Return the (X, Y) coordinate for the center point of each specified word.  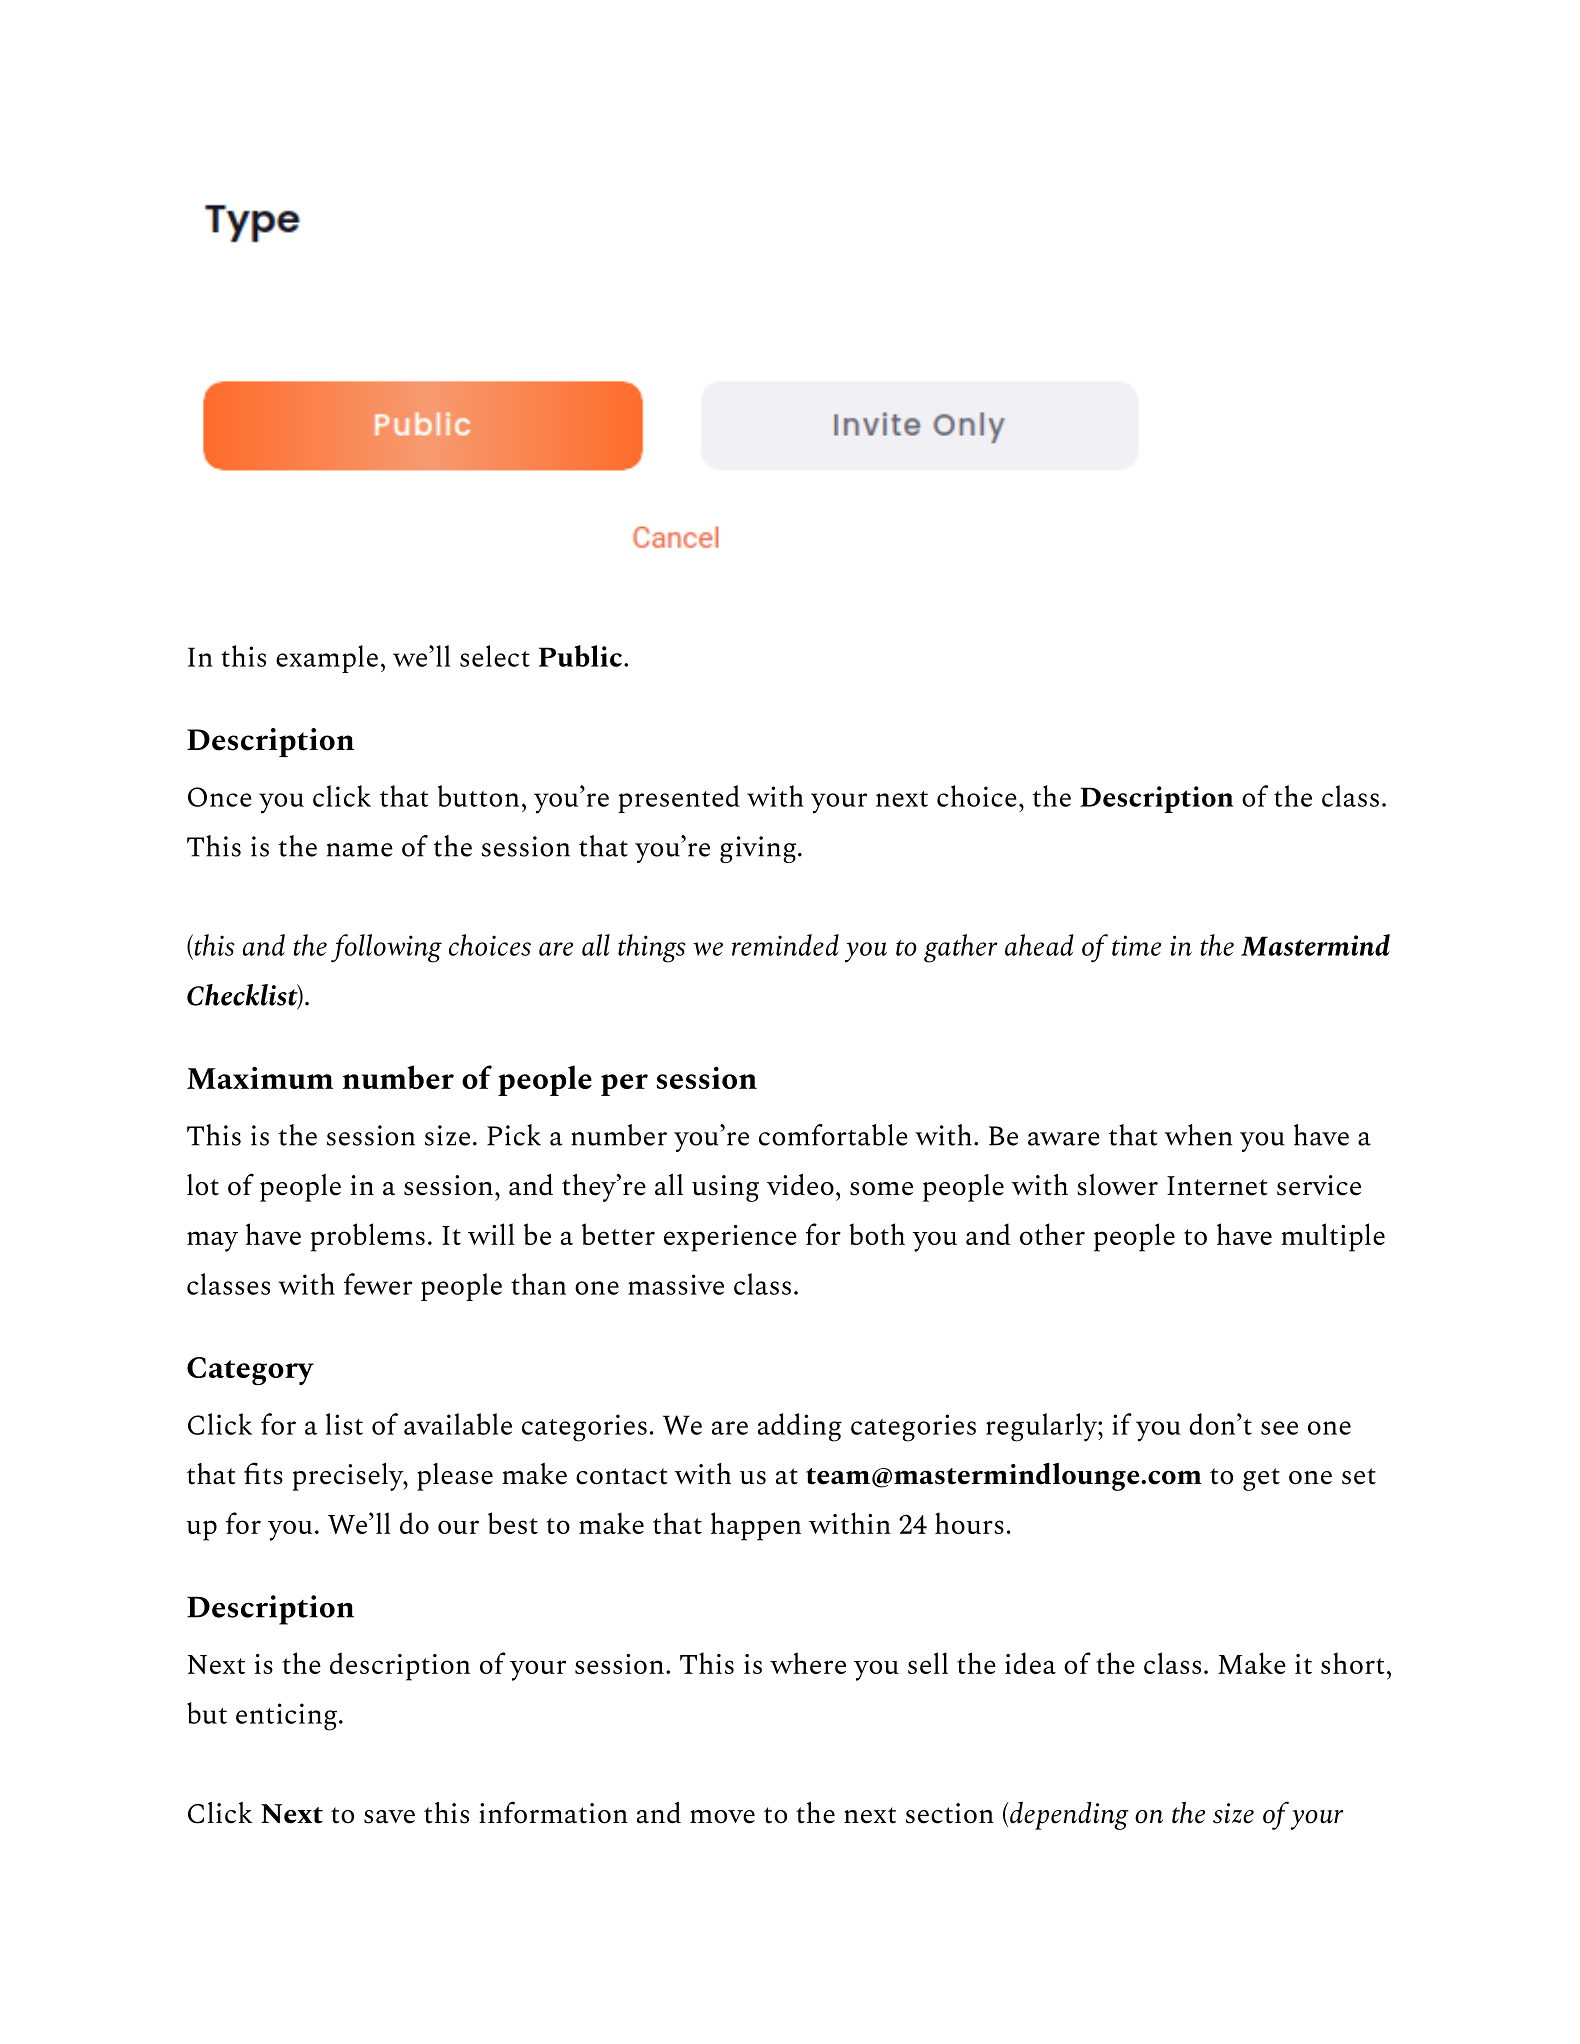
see (1279, 1428)
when (1198, 1135)
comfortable (833, 1135)
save (389, 1817)
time (1136, 945)
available (458, 1424)
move (722, 1817)
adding (800, 1427)
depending (1068, 1815)
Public (580, 656)
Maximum (260, 1078)
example (327, 659)
